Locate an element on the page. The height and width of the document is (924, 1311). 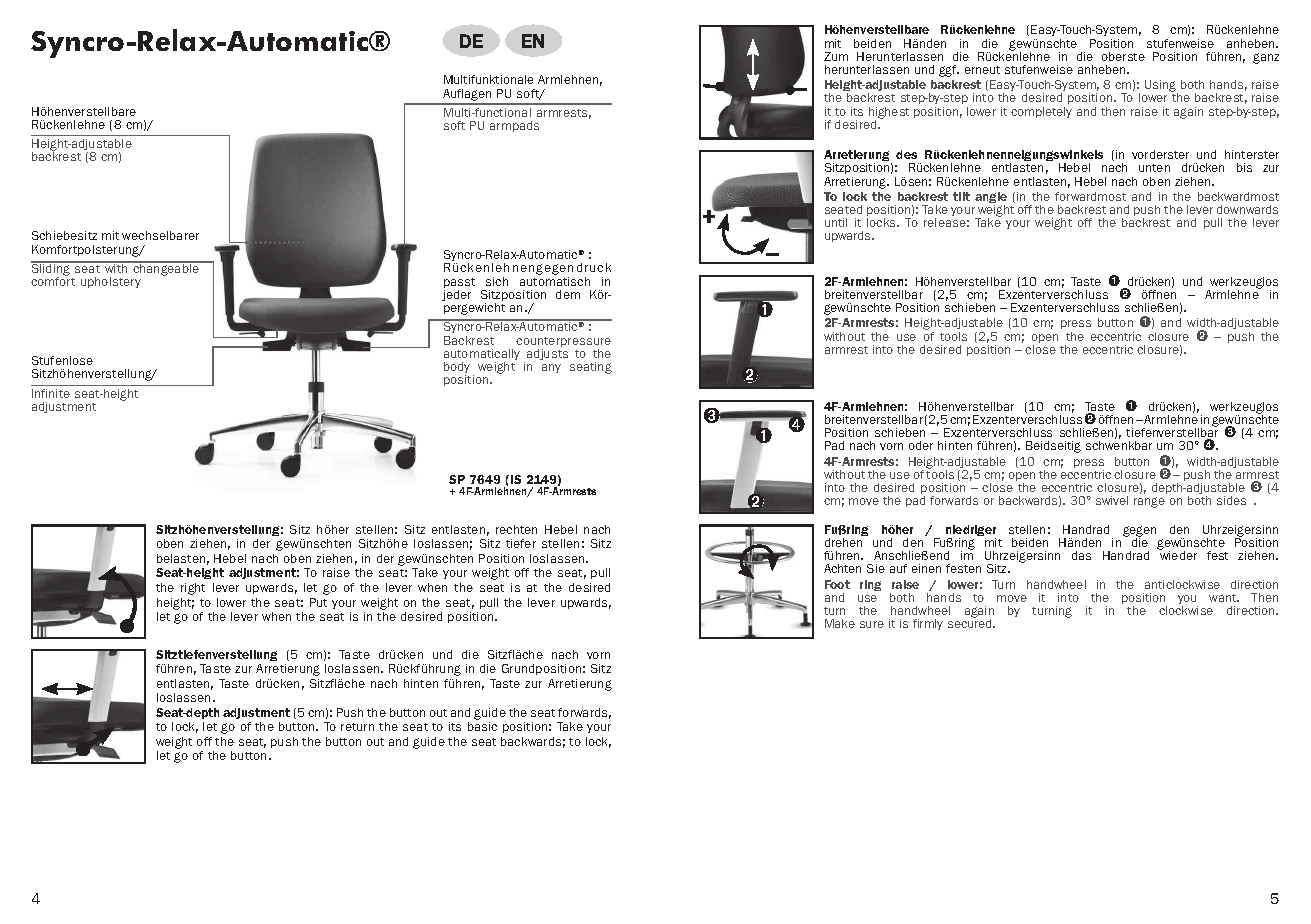
want is located at coordinates (1224, 598).
